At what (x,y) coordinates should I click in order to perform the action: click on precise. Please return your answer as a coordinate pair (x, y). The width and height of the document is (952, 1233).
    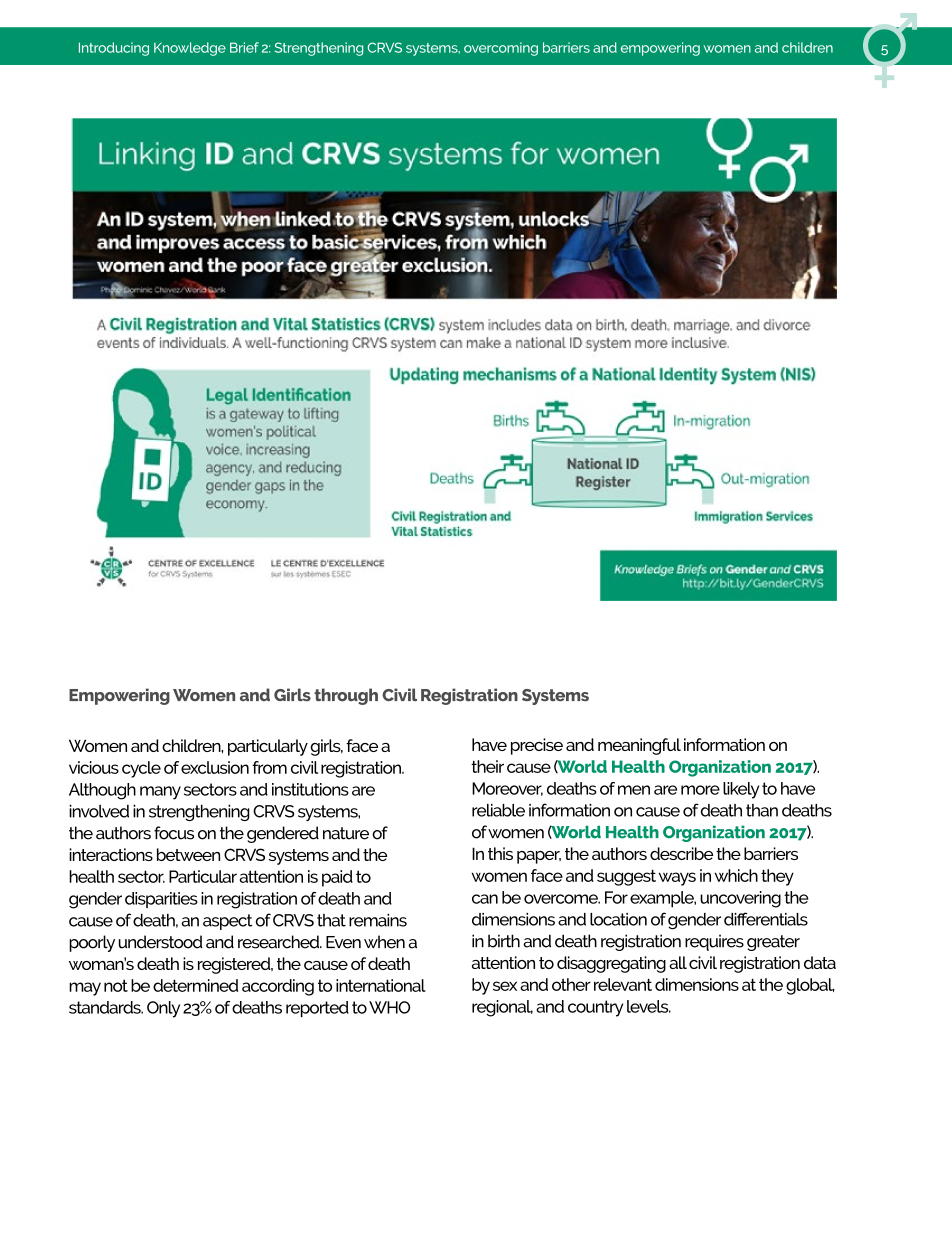
    Looking at the image, I should click on (537, 746).
